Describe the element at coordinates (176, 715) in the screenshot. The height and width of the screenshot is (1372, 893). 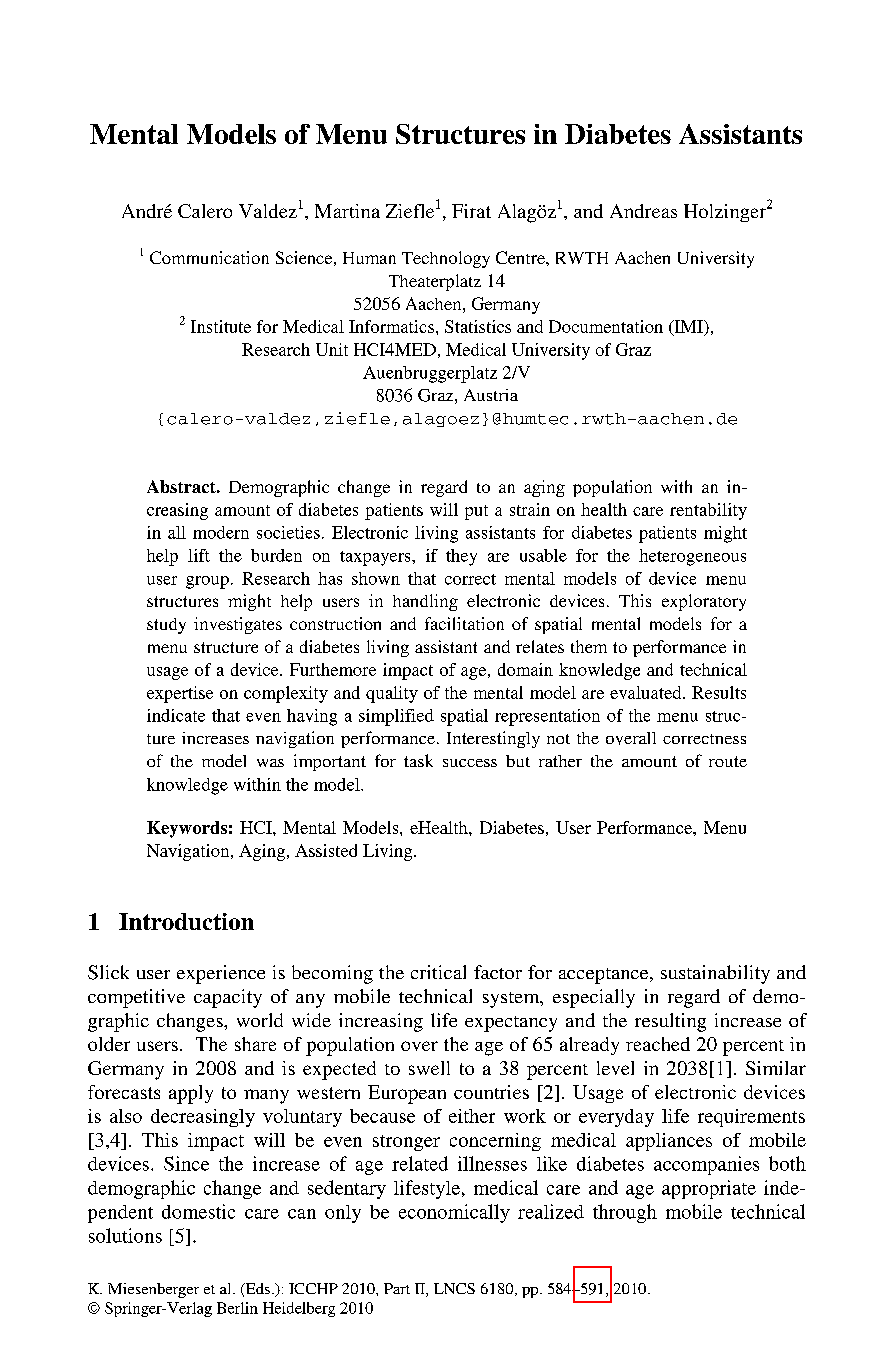
I see `indicate` at that location.
